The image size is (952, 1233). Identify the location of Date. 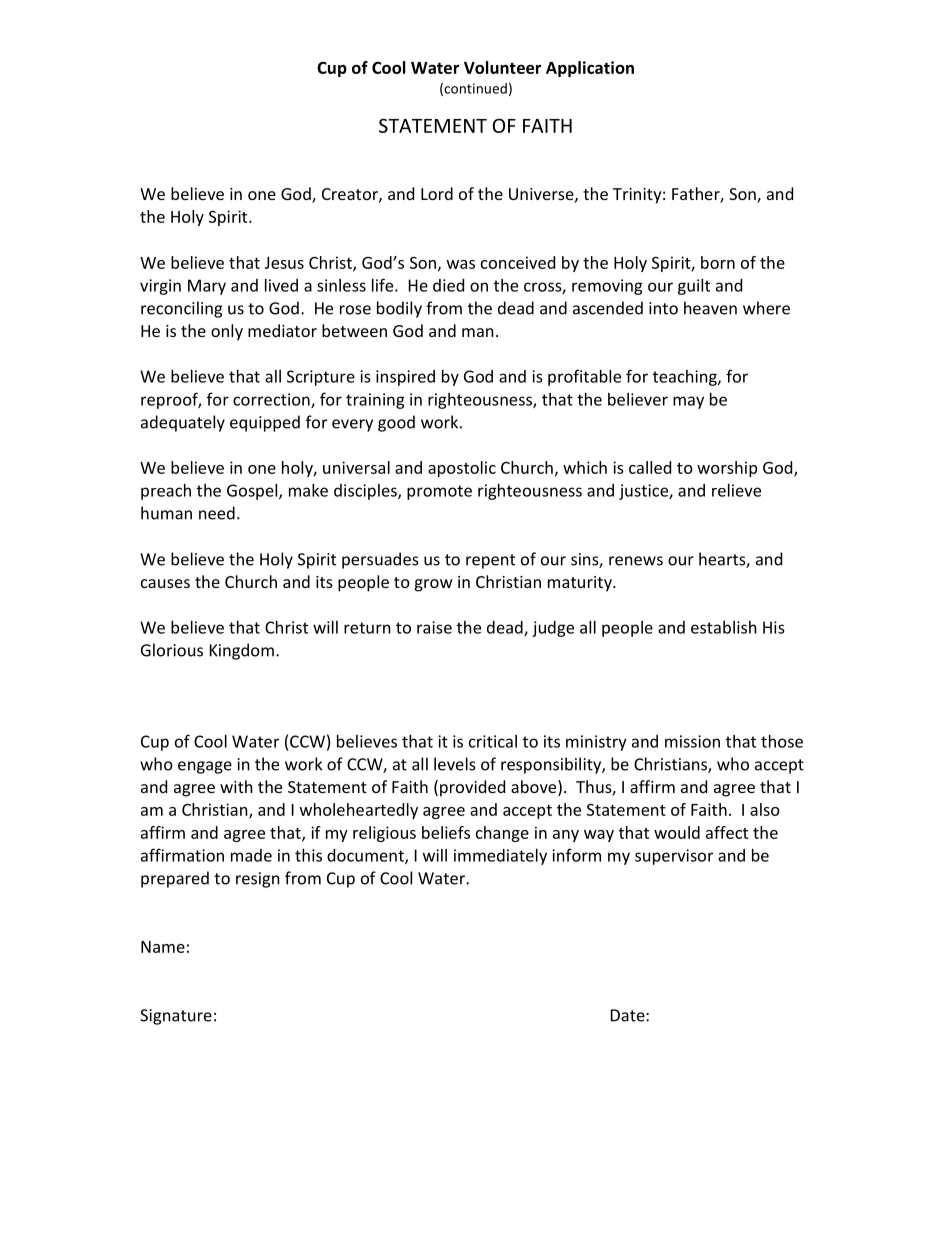
(629, 1015).
